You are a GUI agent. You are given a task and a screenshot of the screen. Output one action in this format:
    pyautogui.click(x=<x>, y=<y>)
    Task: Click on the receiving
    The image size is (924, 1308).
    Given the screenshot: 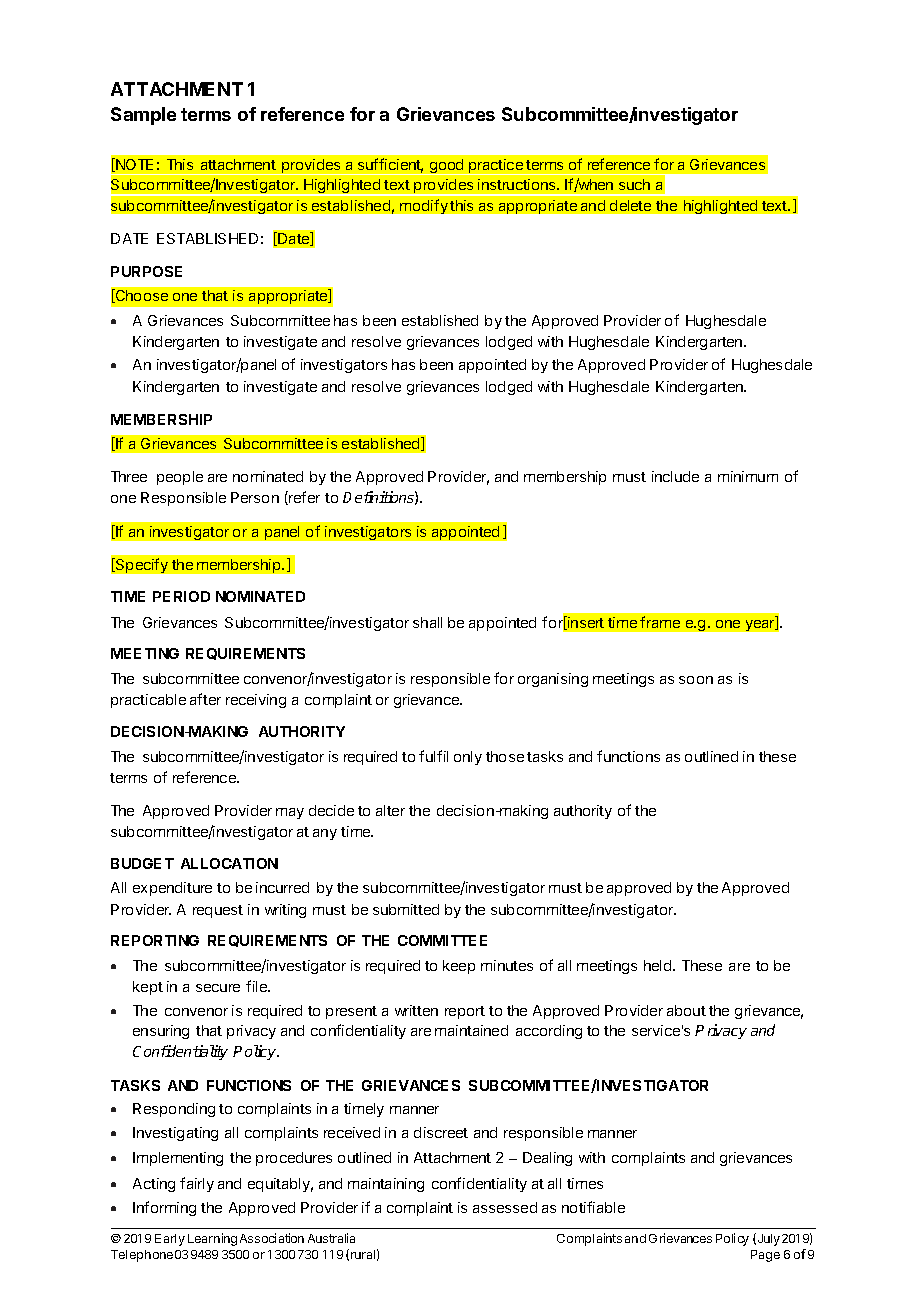 What is the action you would take?
    pyautogui.click(x=256, y=701)
